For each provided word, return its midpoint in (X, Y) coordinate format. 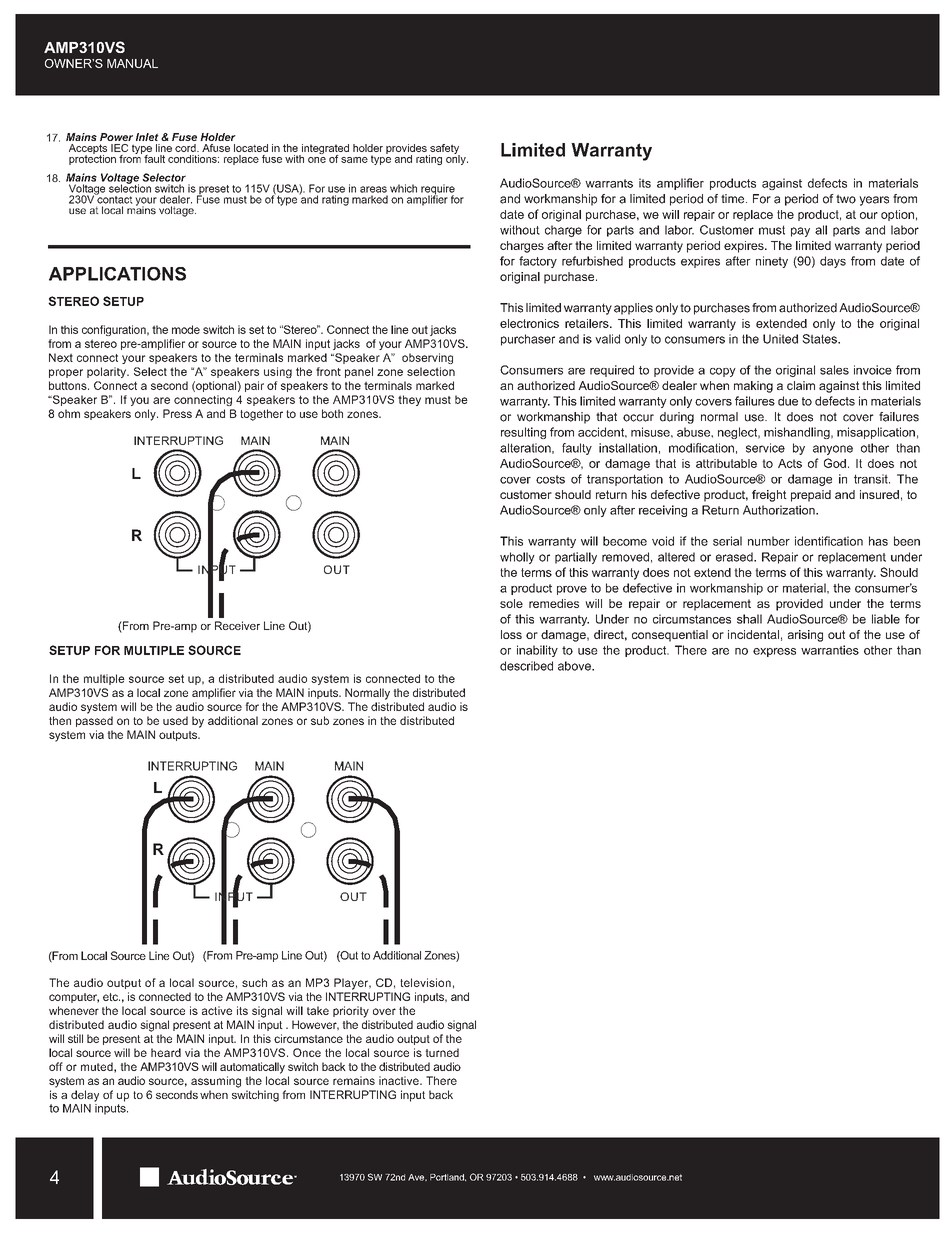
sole (511, 603)
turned (442, 1052)
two (846, 199)
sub (320, 720)
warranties (830, 650)
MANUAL (132, 63)
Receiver (237, 625)
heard (166, 1052)
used (175, 720)
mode (186, 329)
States (820, 339)
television (425, 982)
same (354, 160)
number (769, 541)
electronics (529, 323)
